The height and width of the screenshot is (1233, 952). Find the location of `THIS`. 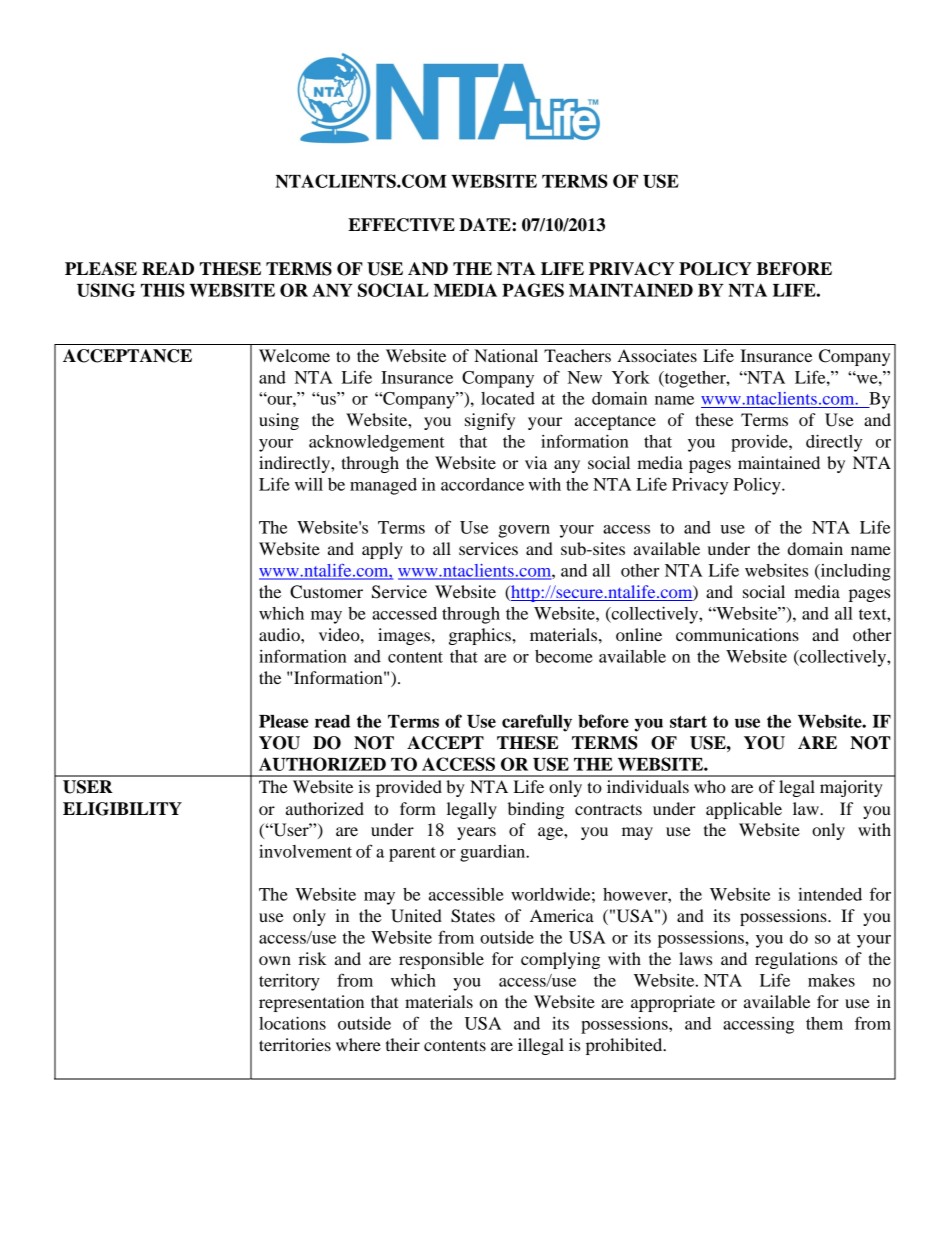

THIS is located at coordinates (163, 290).
